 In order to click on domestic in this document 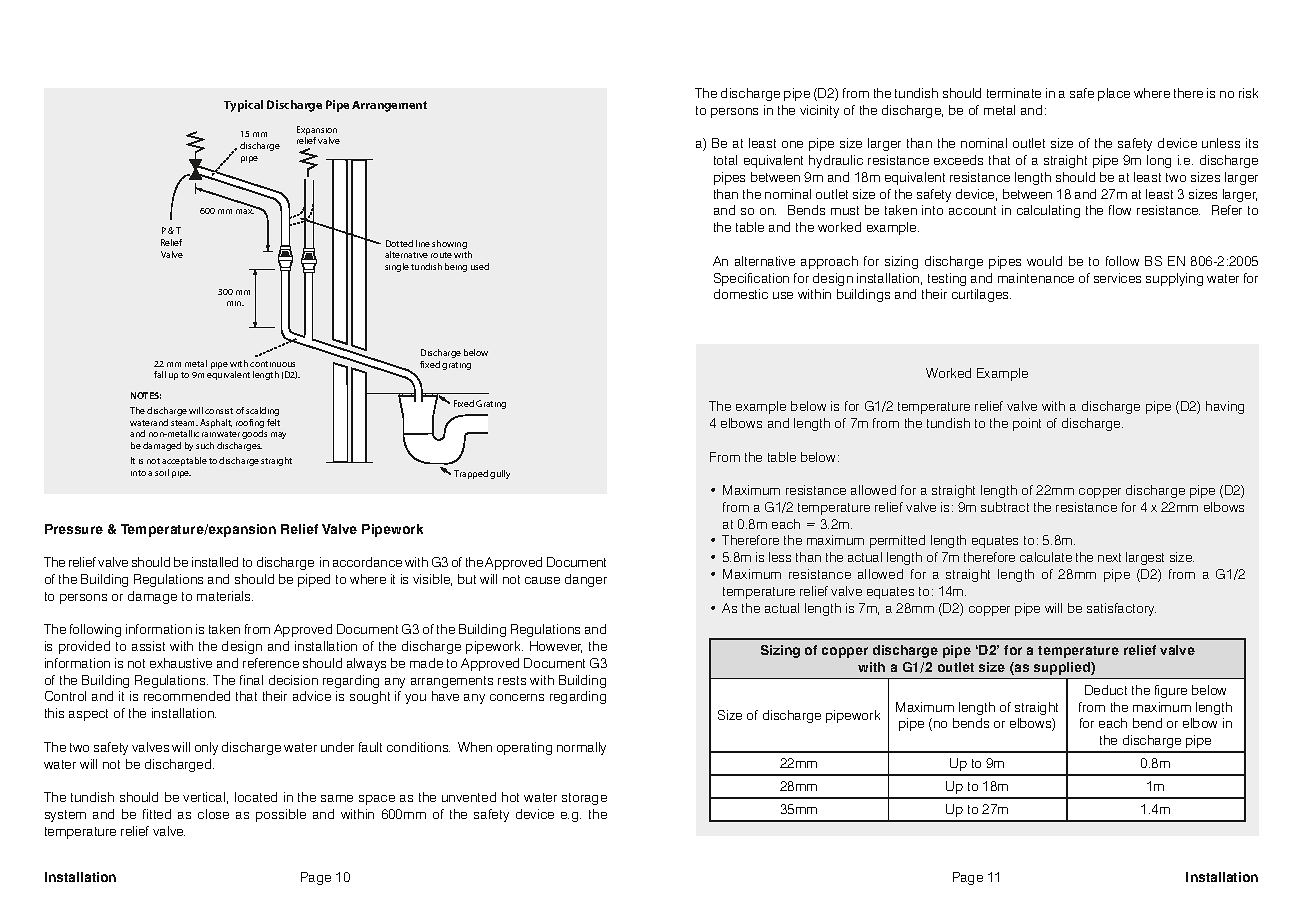, I will do `click(741, 294)`.
